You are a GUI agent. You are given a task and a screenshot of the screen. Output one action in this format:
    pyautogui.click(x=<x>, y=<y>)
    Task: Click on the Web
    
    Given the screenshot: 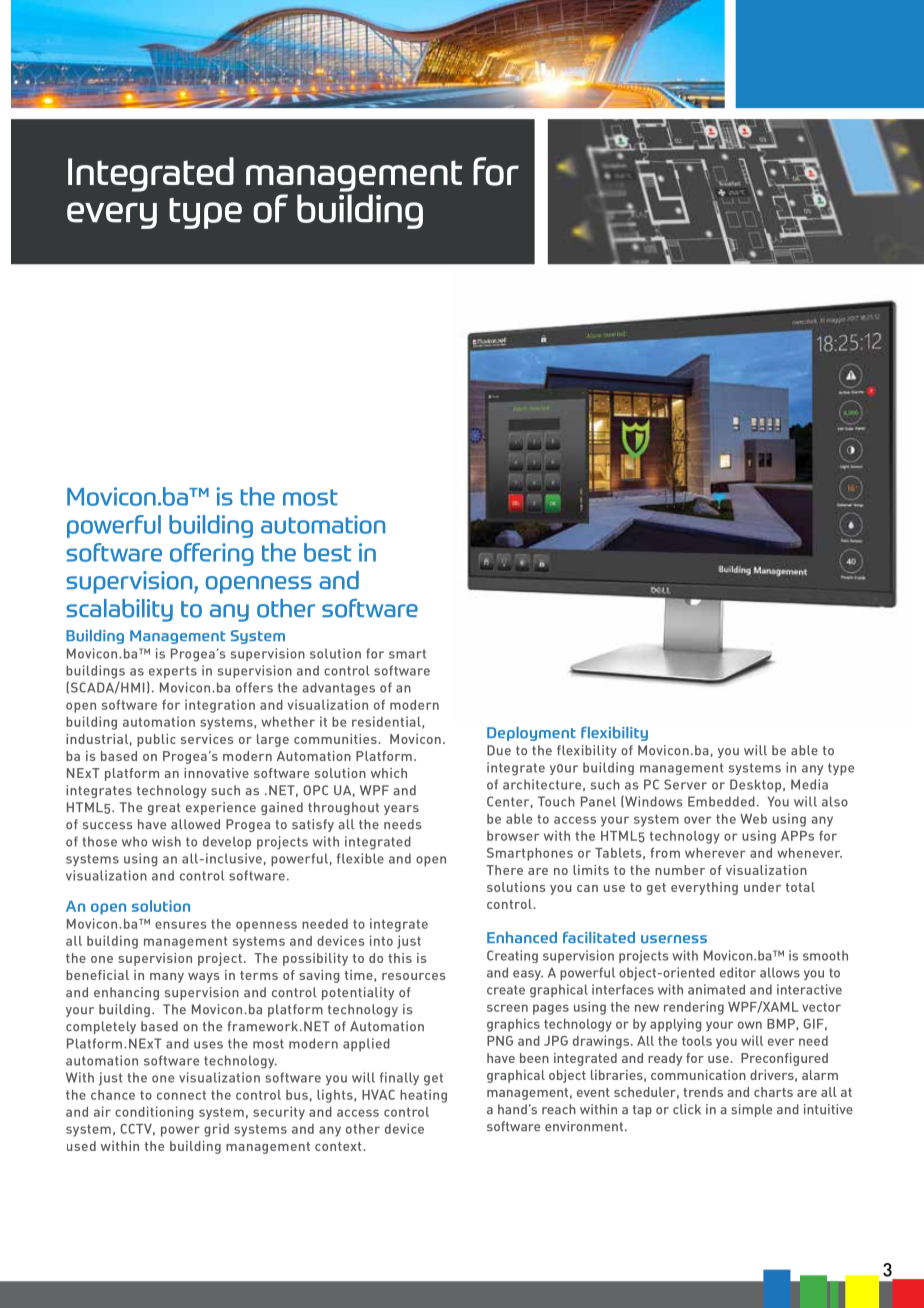 What is the action you would take?
    pyautogui.click(x=753, y=819)
